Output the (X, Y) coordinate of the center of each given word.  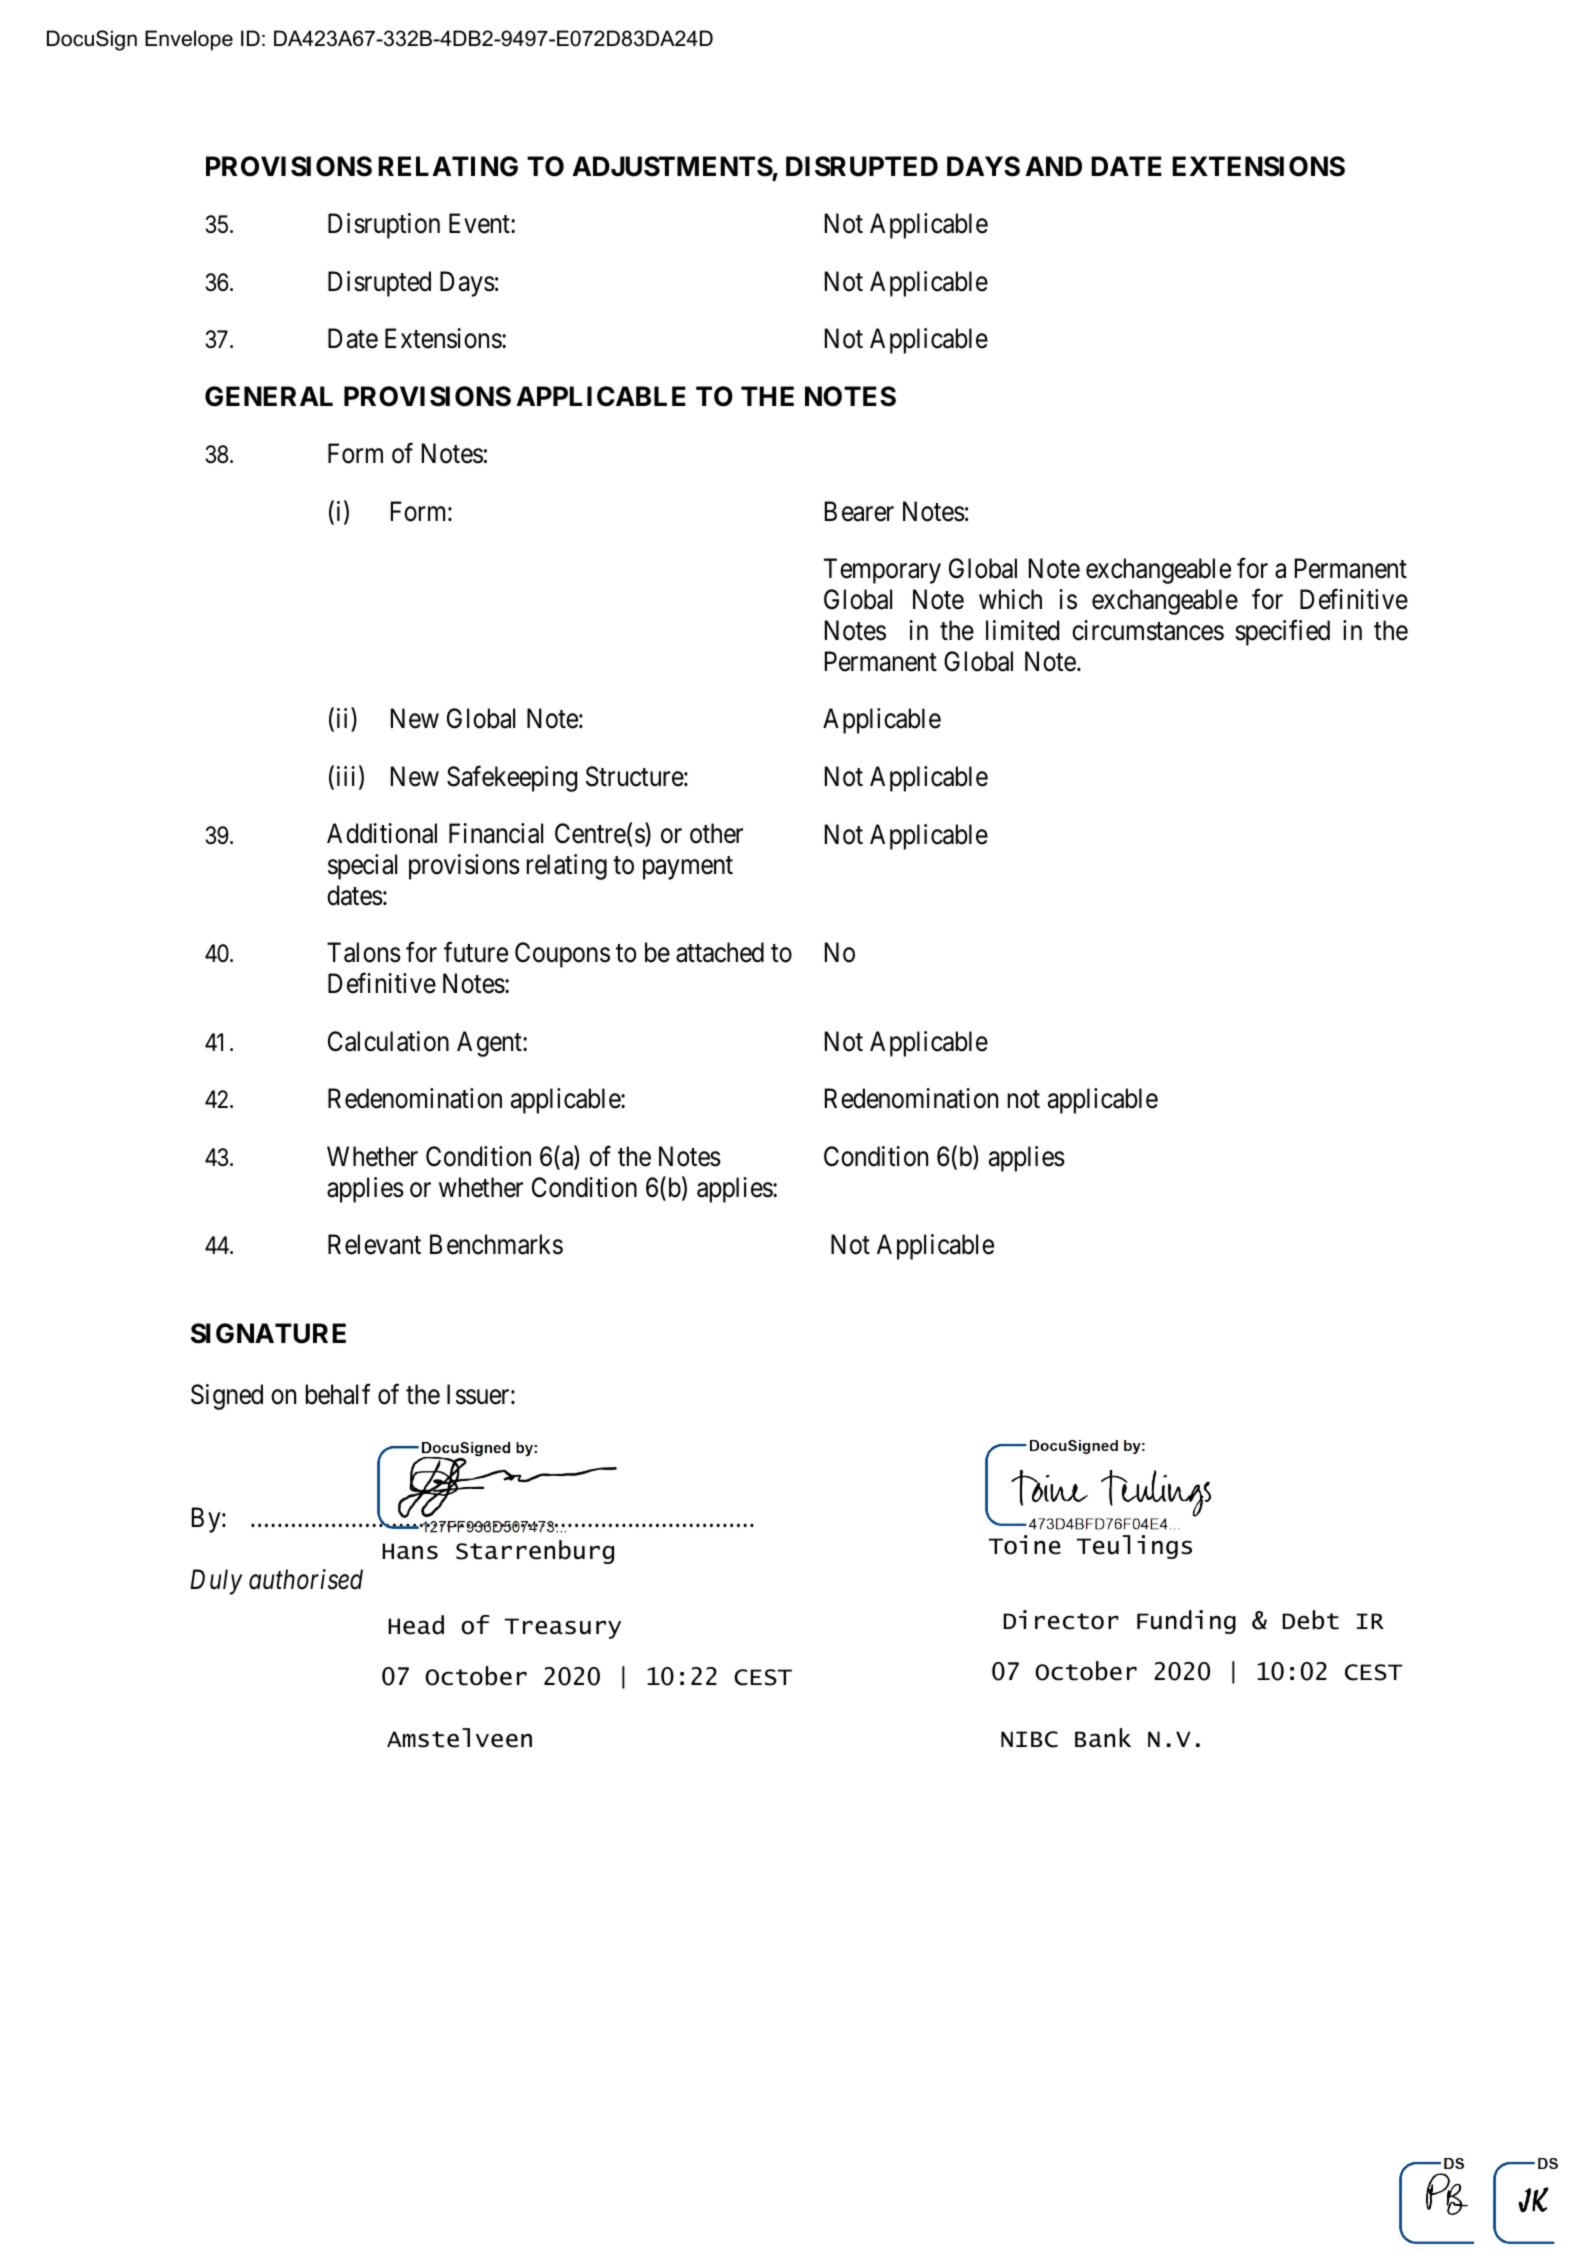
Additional (382, 833)
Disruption (384, 226)
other (716, 833)
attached (720, 952)
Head (416, 1625)
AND (1053, 166)
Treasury (562, 1628)
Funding (1186, 1622)
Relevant (374, 1244)
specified (1282, 633)
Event (480, 224)
